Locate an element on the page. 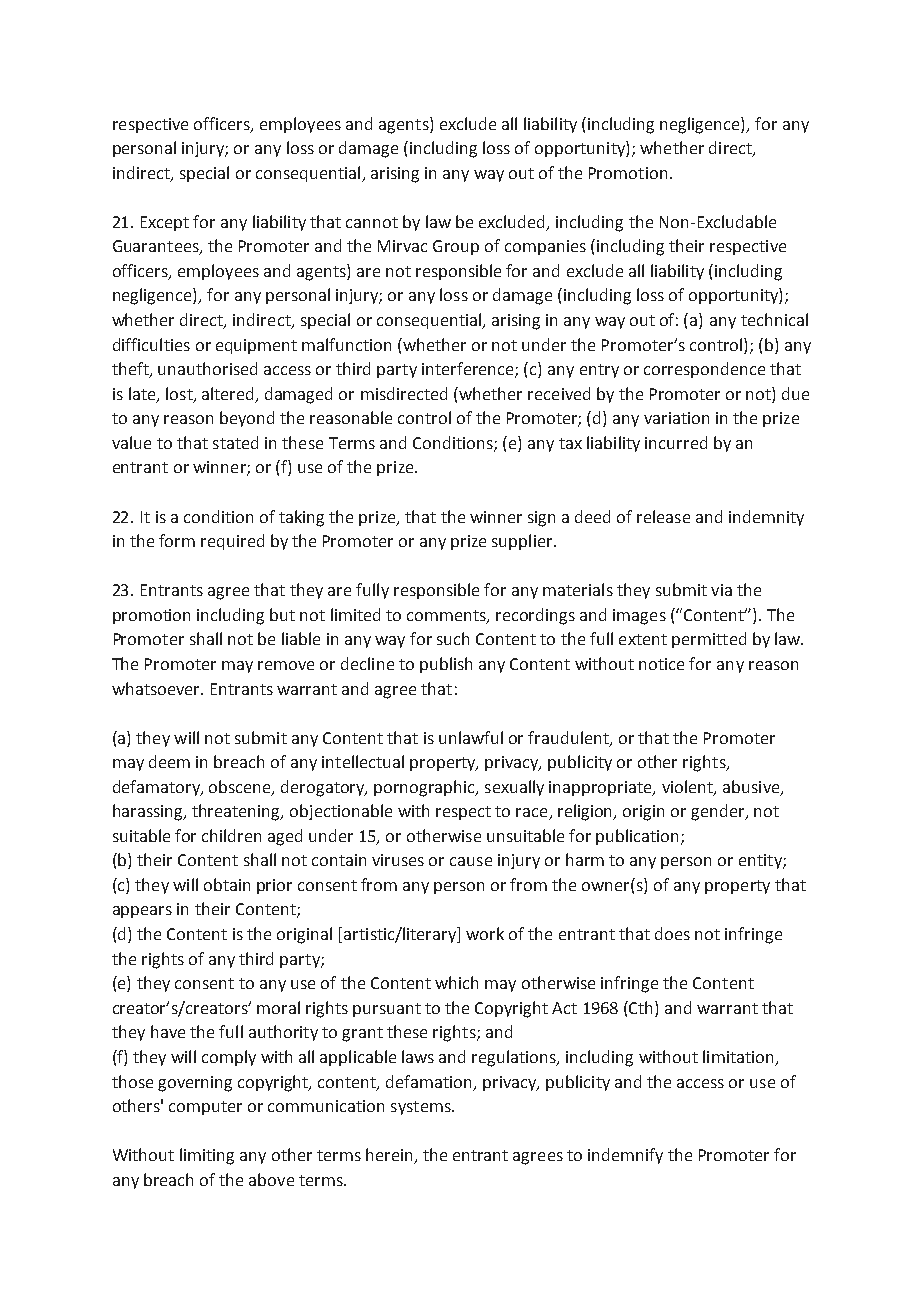 The image size is (924, 1308). Group is located at coordinates (456, 247).
